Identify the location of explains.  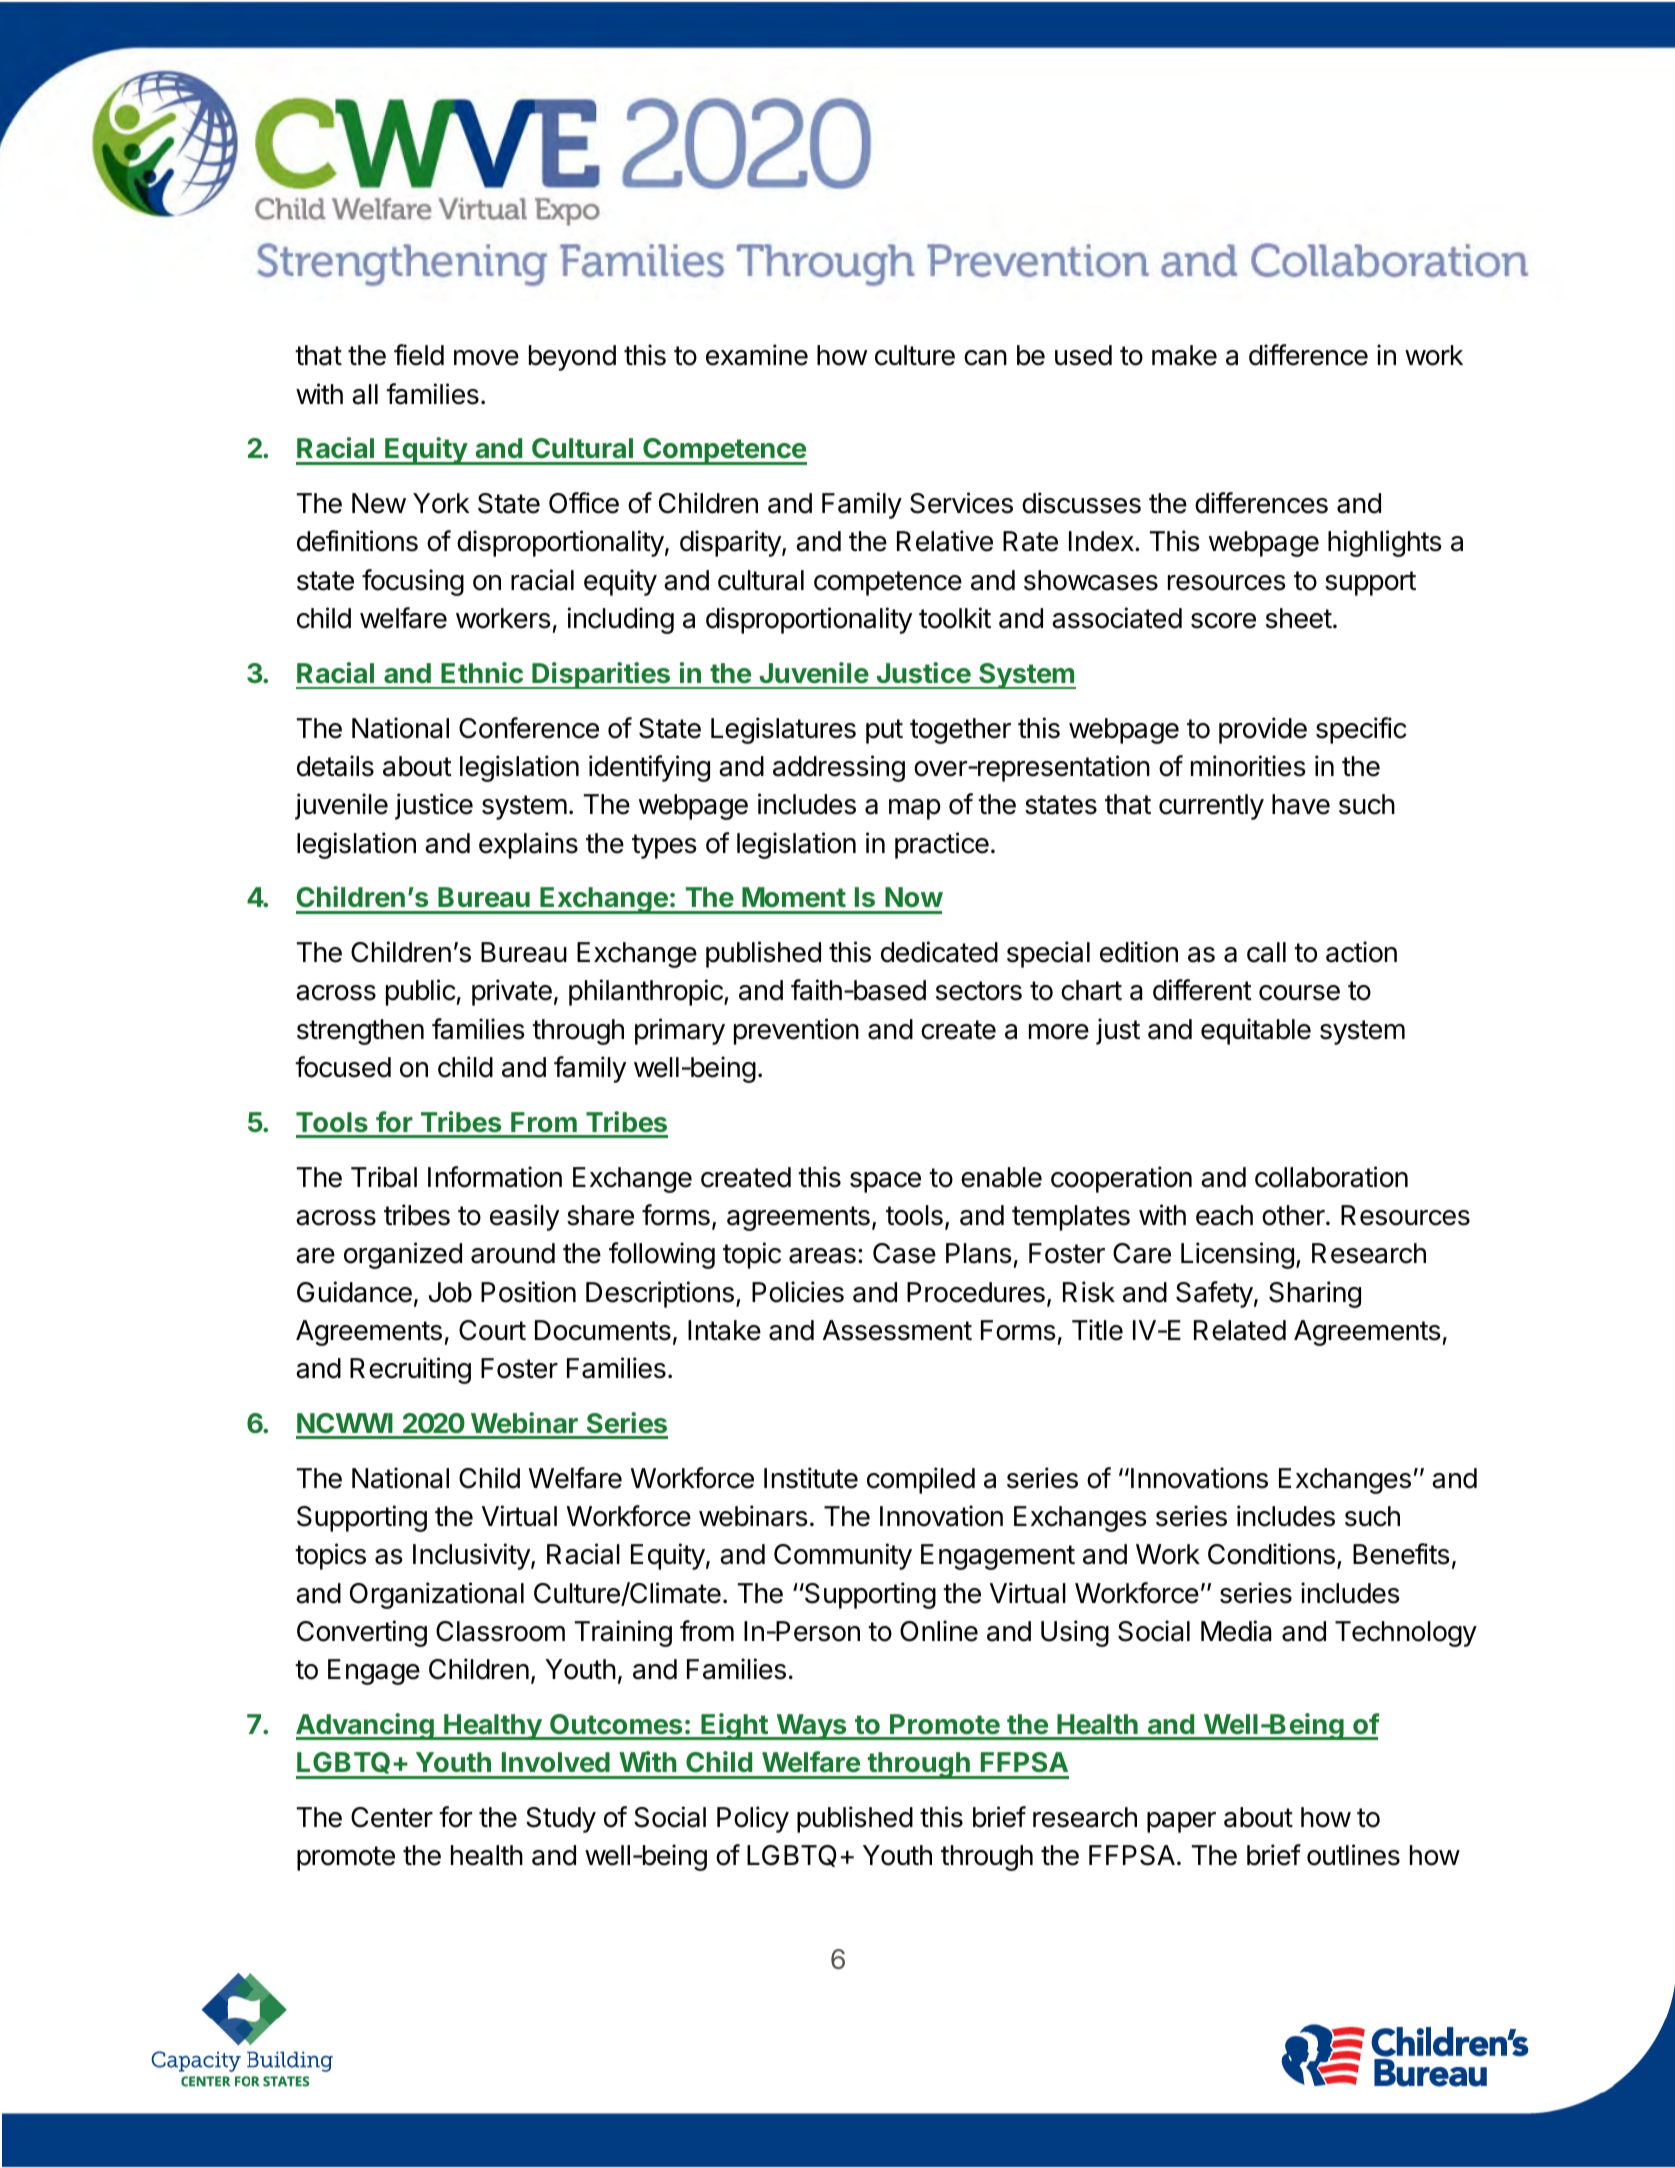
(528, 845).
